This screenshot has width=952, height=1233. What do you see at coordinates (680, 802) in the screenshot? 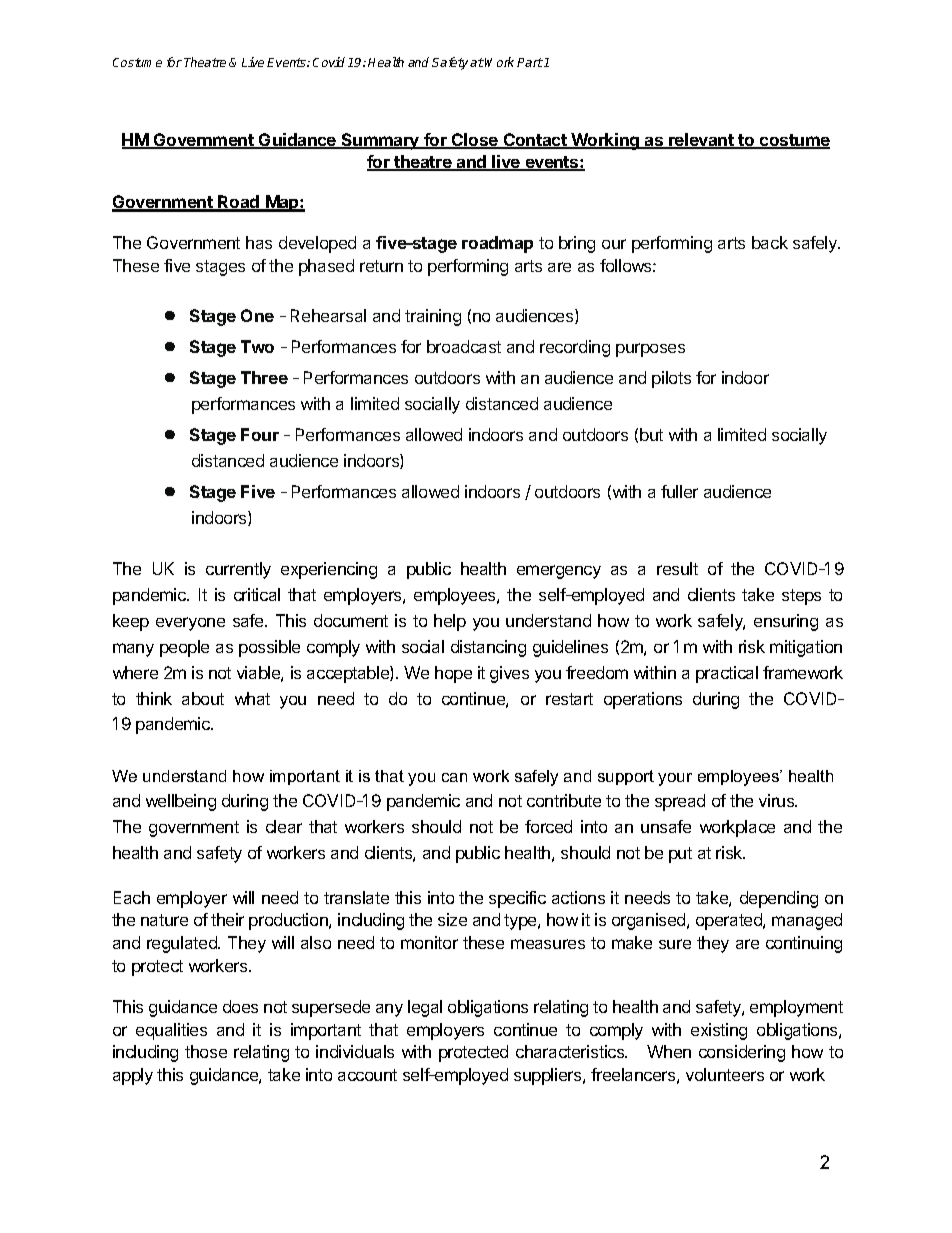
I see `spread` at bounding box center [680, 802].
